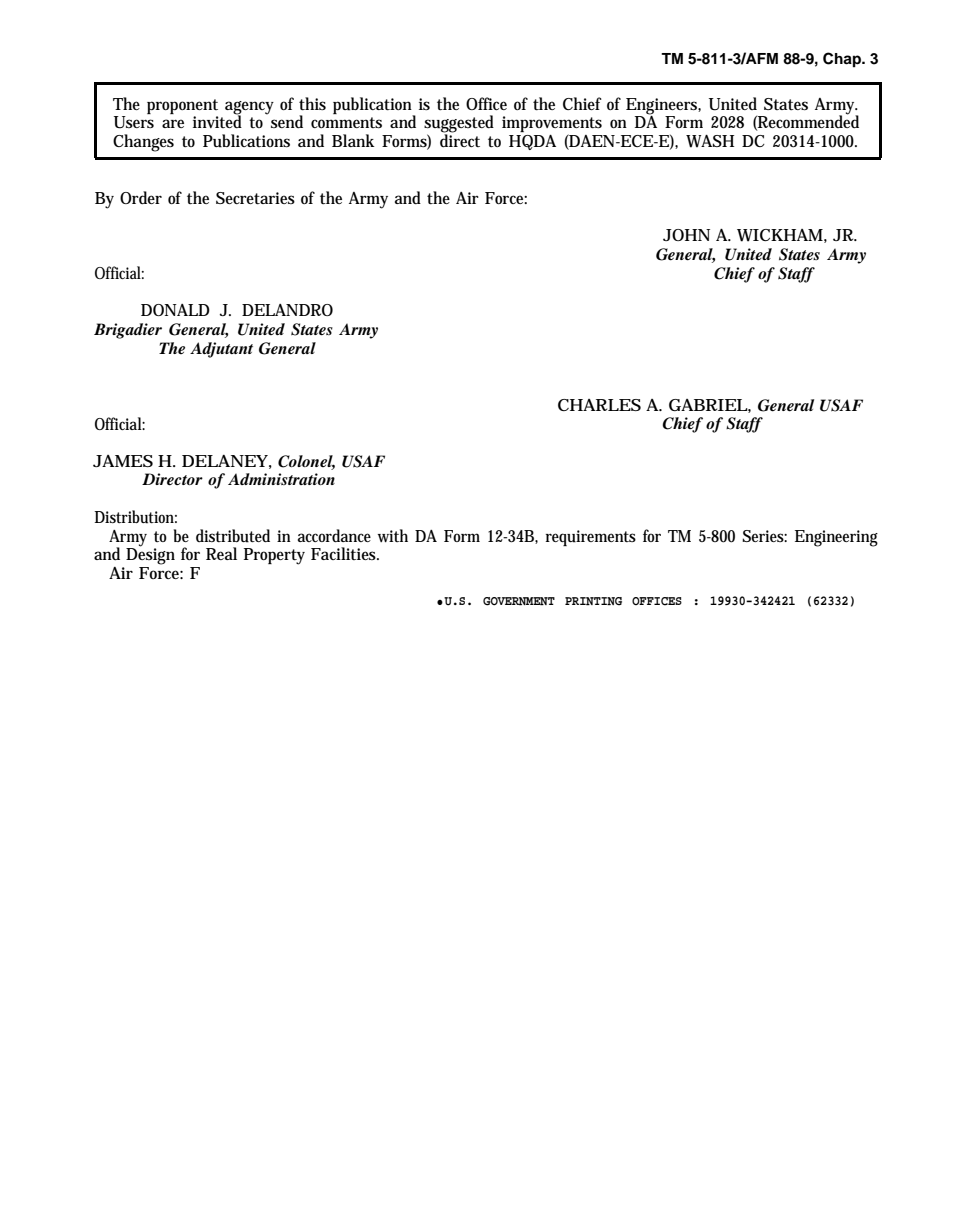 Image resolution: width=957 pixels, height=1232 pixels. What do you see at coordinates (221, 553) in the screenshot?
I see `Real` at bounding box center [221, 553].
